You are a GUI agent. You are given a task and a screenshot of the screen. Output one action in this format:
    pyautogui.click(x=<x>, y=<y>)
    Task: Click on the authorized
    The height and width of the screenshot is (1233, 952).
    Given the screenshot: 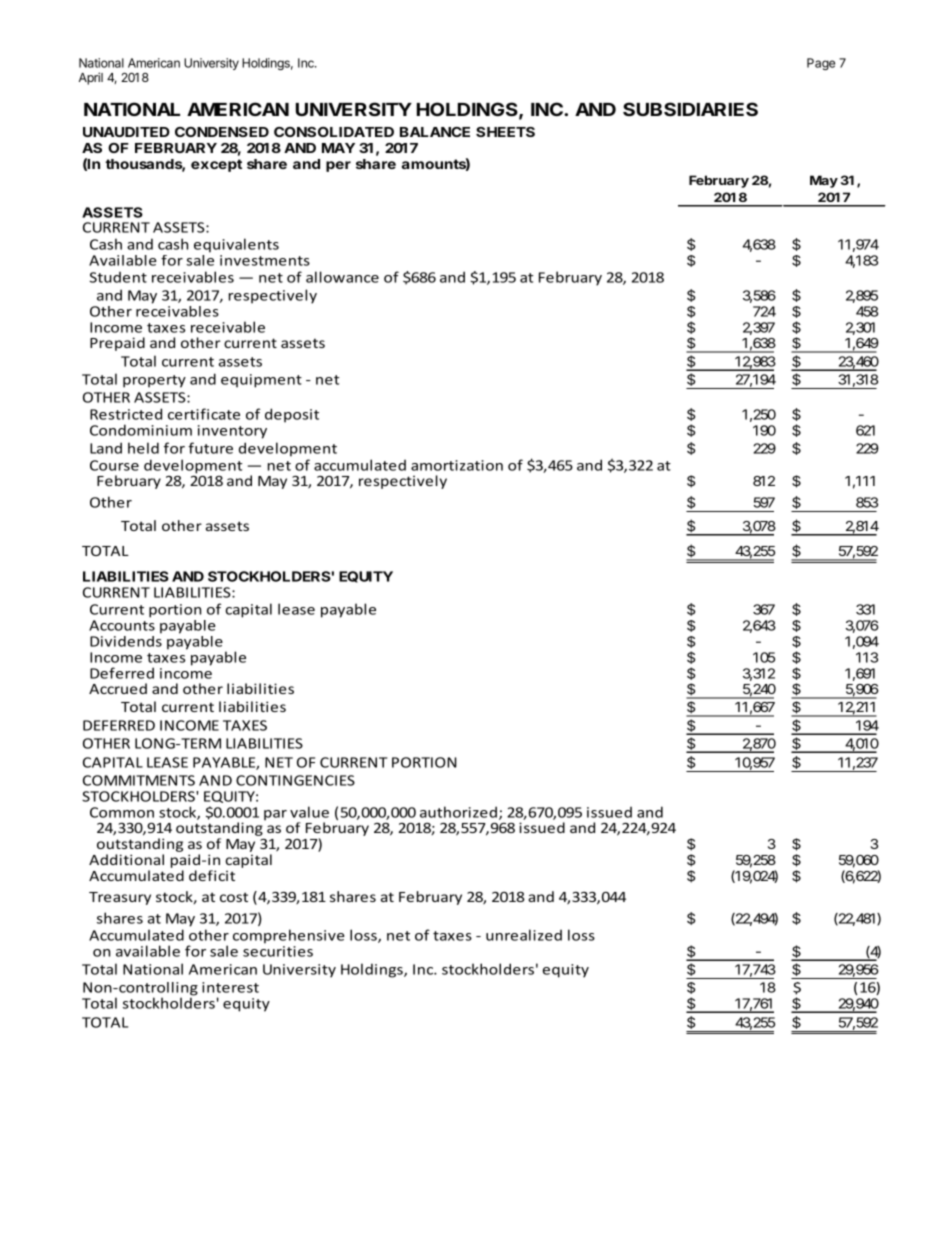 What is the action you would take?
    pyautogui.click(x=458, y=812)
